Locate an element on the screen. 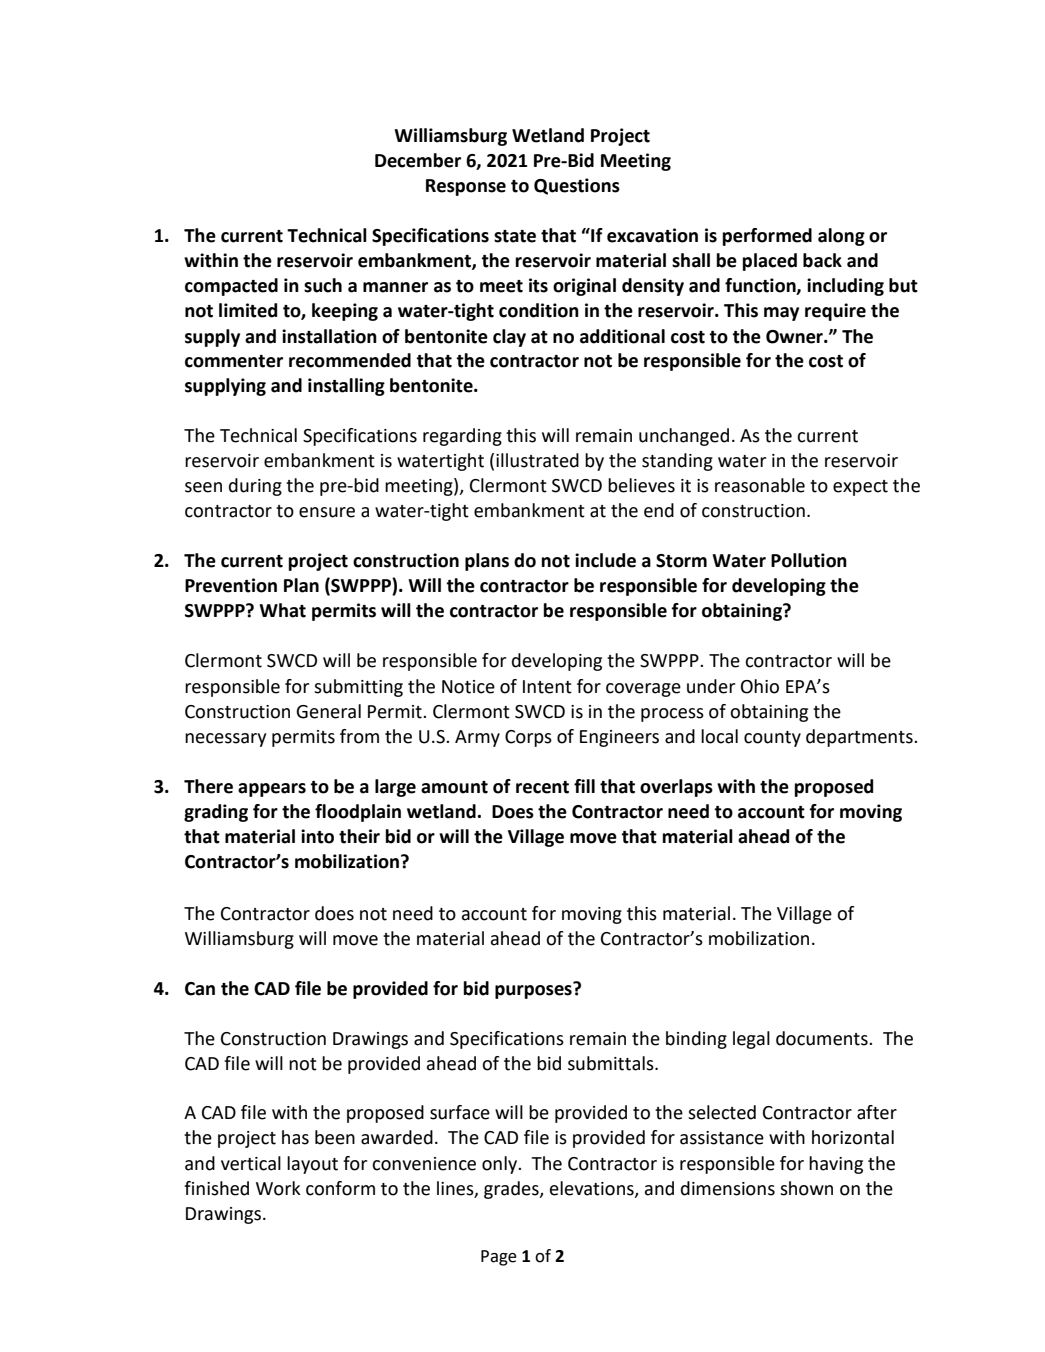 The image size is (1045, 1352). Intent is located at coordinates (547, 687).
